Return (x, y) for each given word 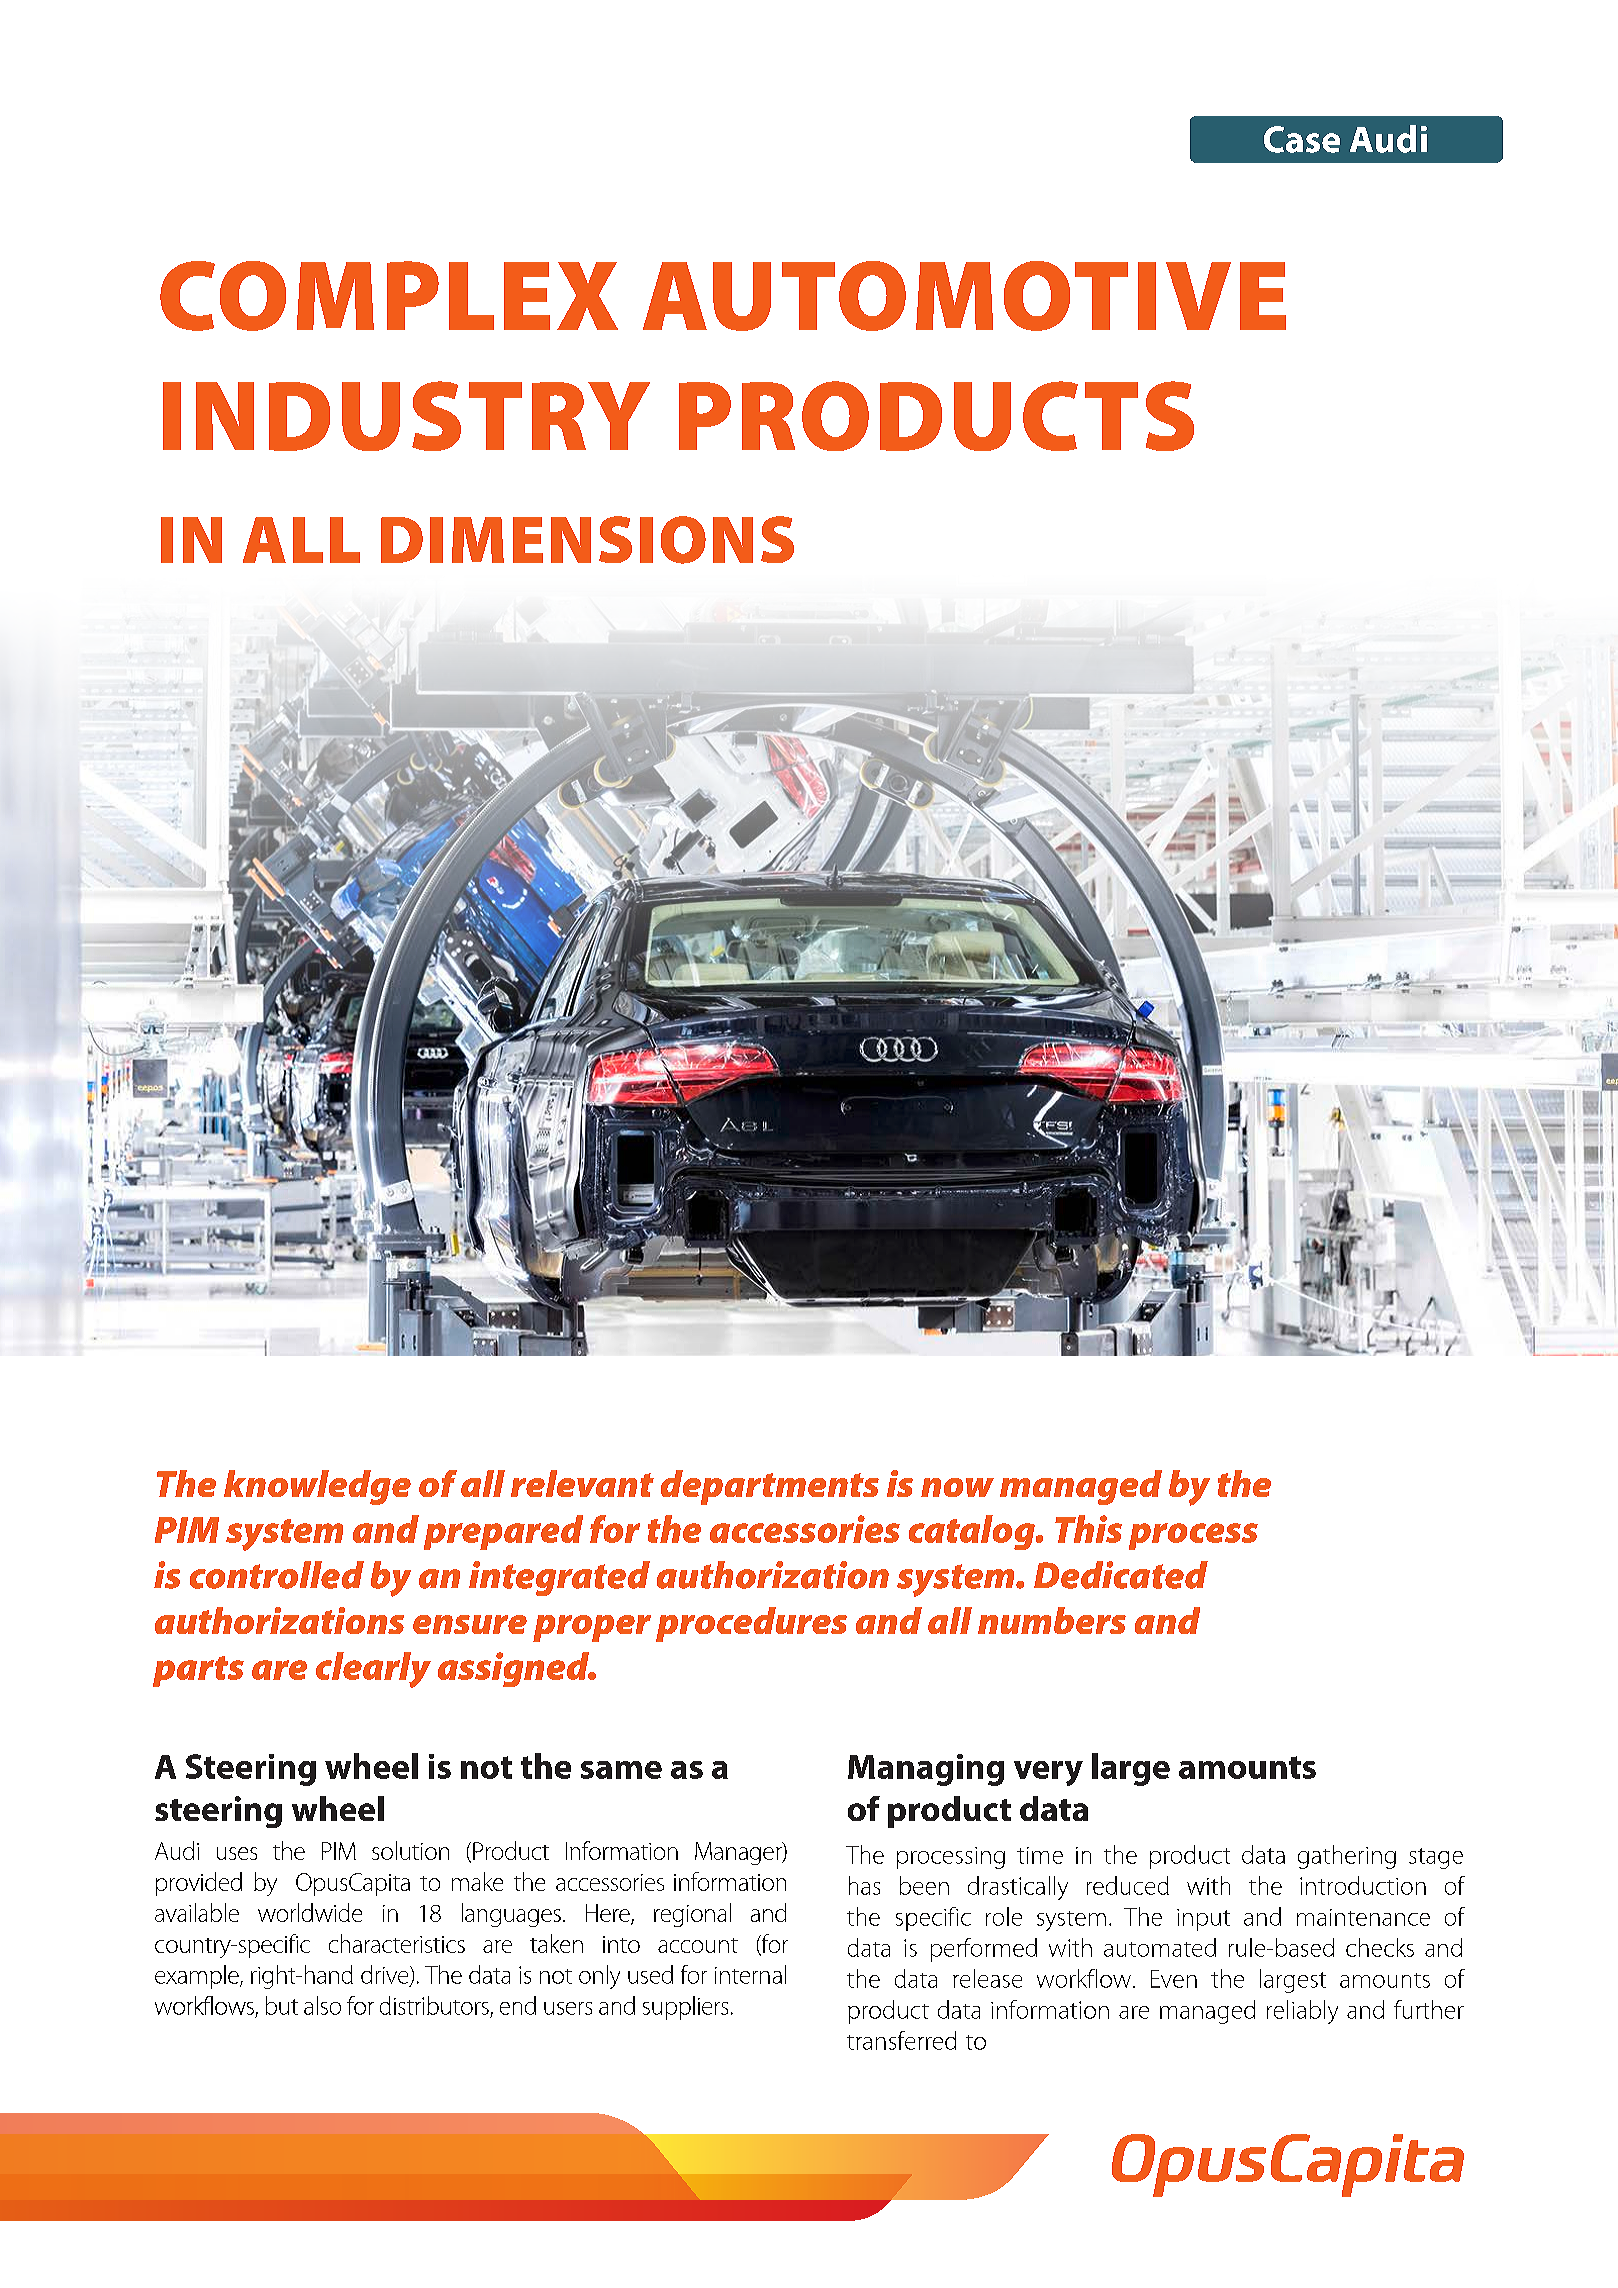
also (322, 2005)
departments (770, 1487)
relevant (582, 1483)
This (1088, 1529)
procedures (751, 1624)
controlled (277, 1575)
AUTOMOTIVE (964, 296)
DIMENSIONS (587, 540)
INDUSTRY (406, 416)
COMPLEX (389, 296)
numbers (1052, 1620)
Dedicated (1121, 1575)
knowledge (317, 1487)
